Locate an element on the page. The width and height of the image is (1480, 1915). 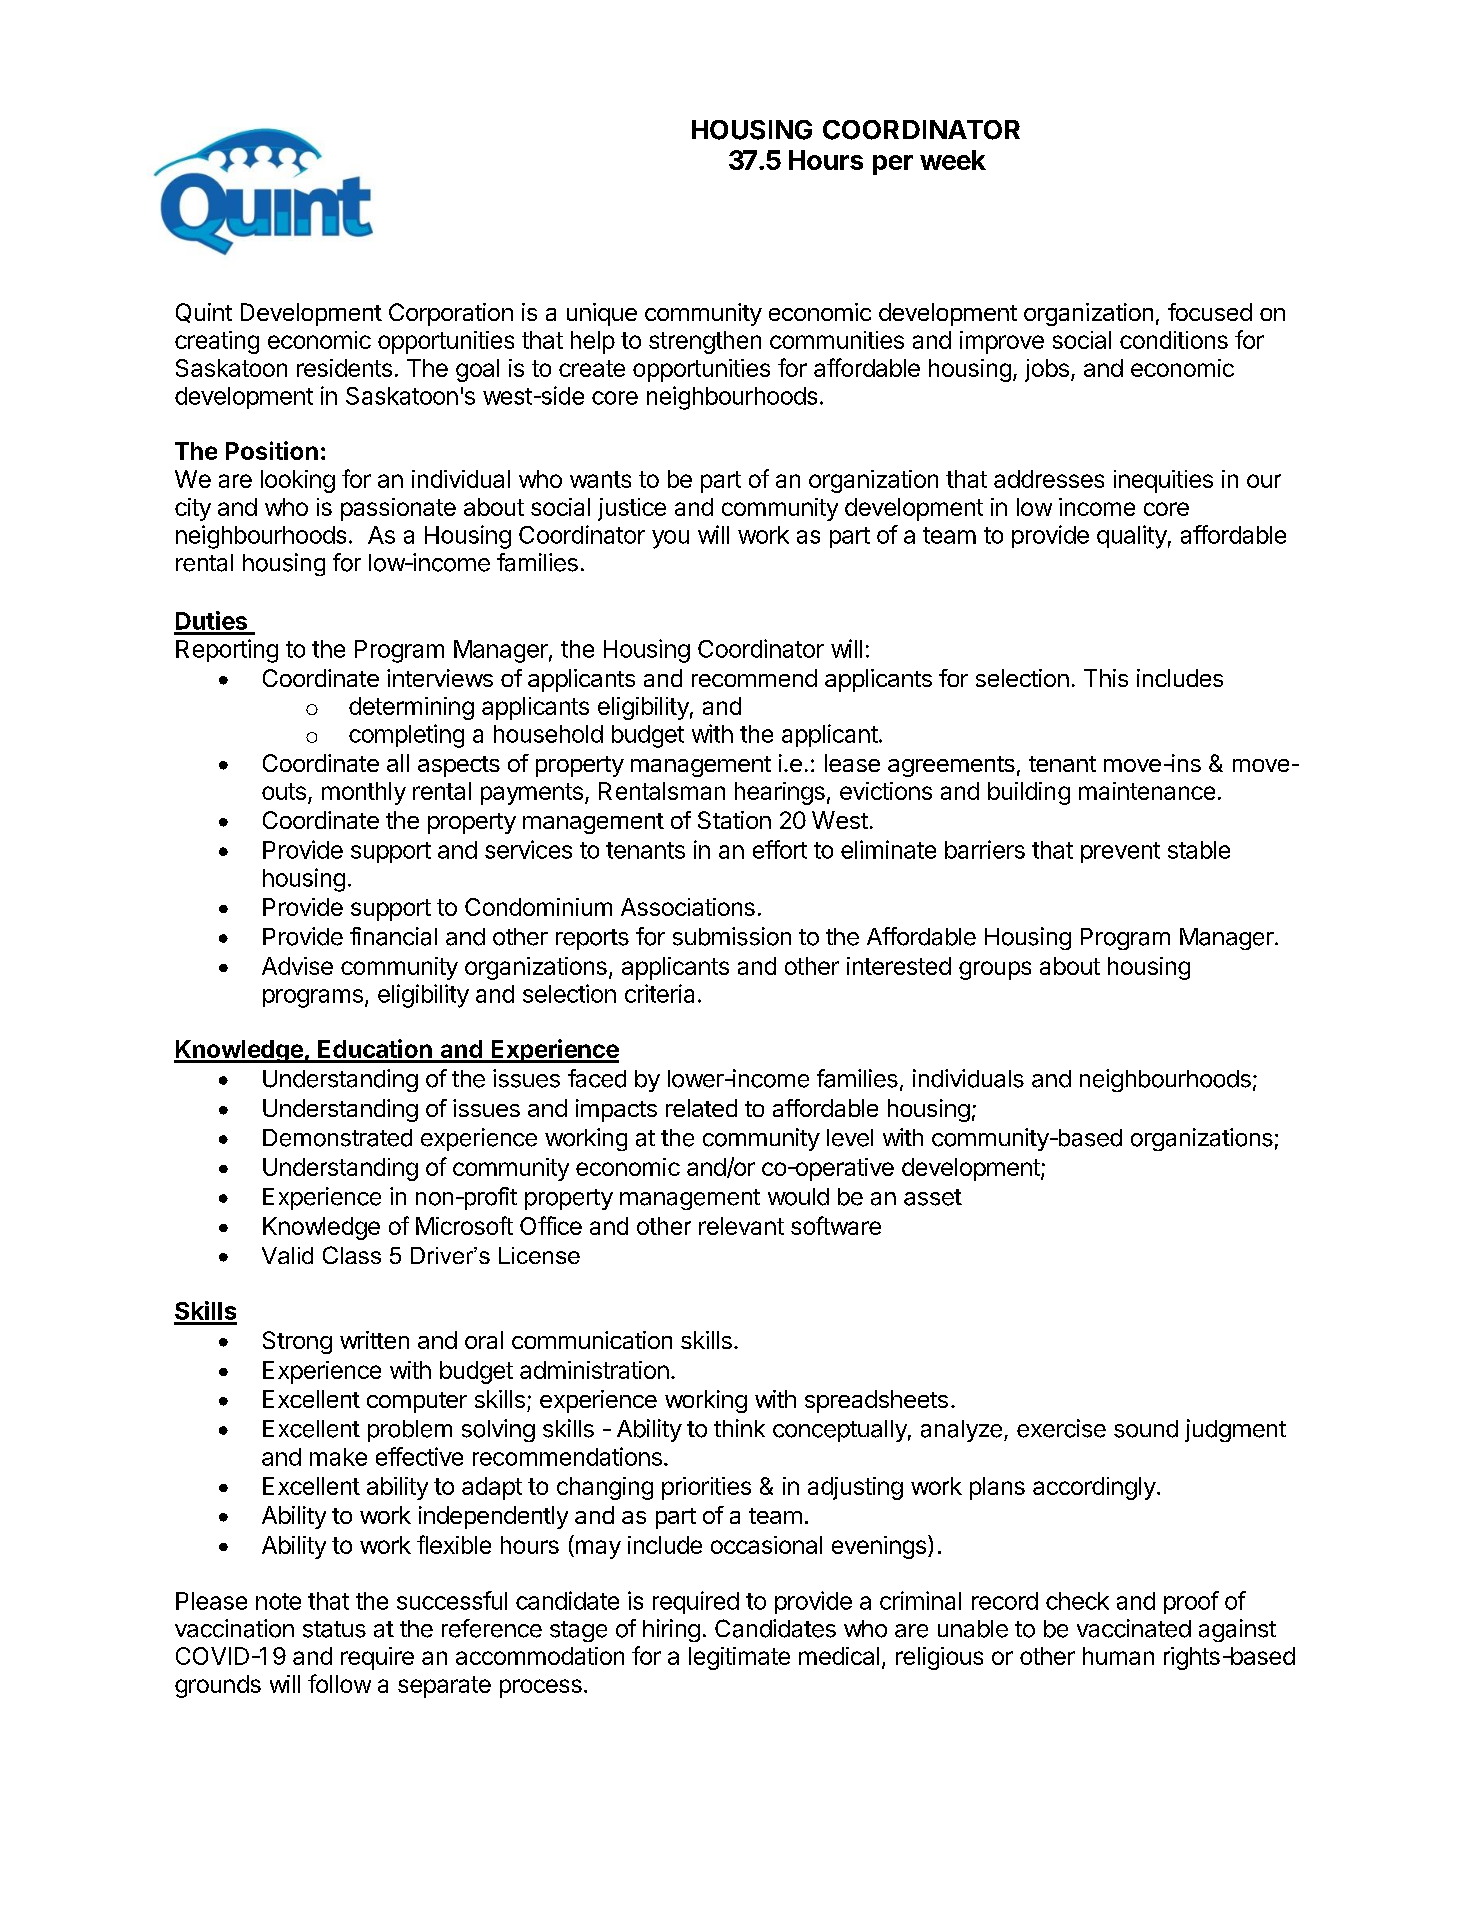
inequities is located at coordinates (1163, 481).
